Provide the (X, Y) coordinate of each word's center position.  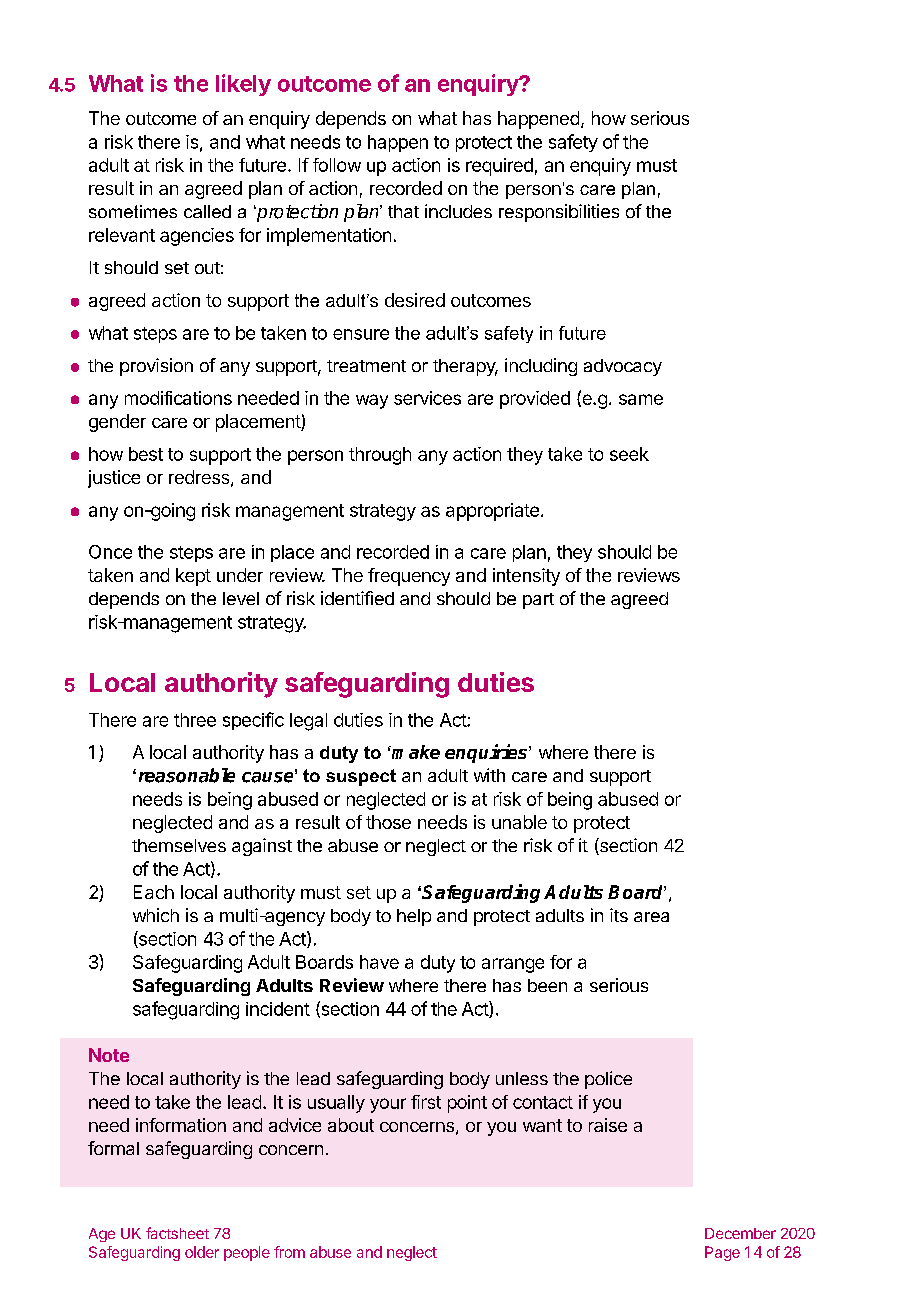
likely (243, 85)
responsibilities (559, 213)
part (538, 601)
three (195, 720)
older (202, 1252)
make (415, 752)
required (499, 167)
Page (722, 1253)
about (351, 1125)
